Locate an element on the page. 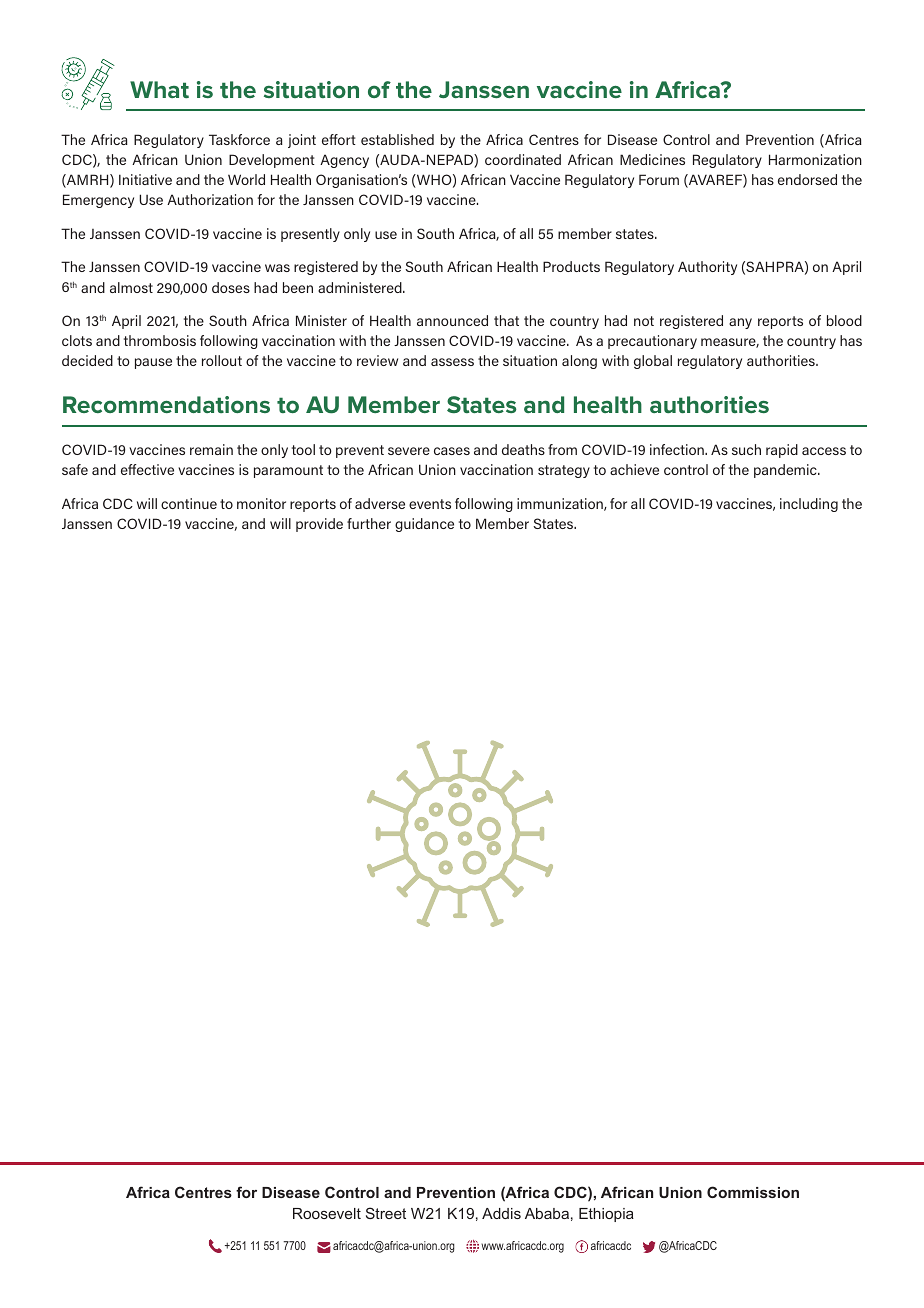  Addis is located at coordinates (501, 1213).
